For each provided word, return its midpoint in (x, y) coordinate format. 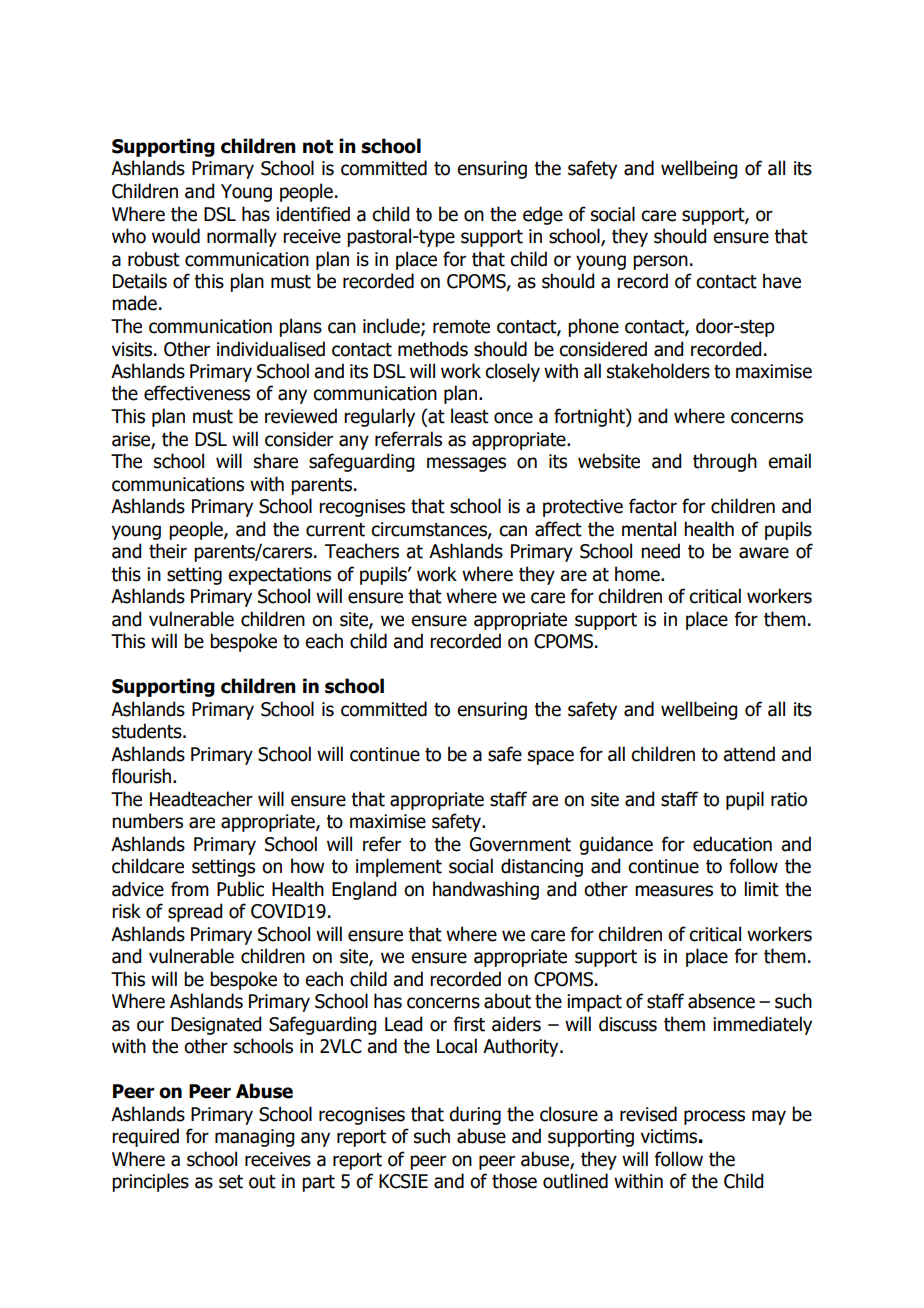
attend (749, 754)
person (660, 262)
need (660, 551)
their (168, 551)
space (551, 757)
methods (433, 349)
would (176, 236)
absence (721, 1001)
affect (558, 529)
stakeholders (658, 371)
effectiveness (197, 393)
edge (543, 215)
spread (195, 912)
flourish (143, 776)
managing (254, 1138)
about (507, 1001)
